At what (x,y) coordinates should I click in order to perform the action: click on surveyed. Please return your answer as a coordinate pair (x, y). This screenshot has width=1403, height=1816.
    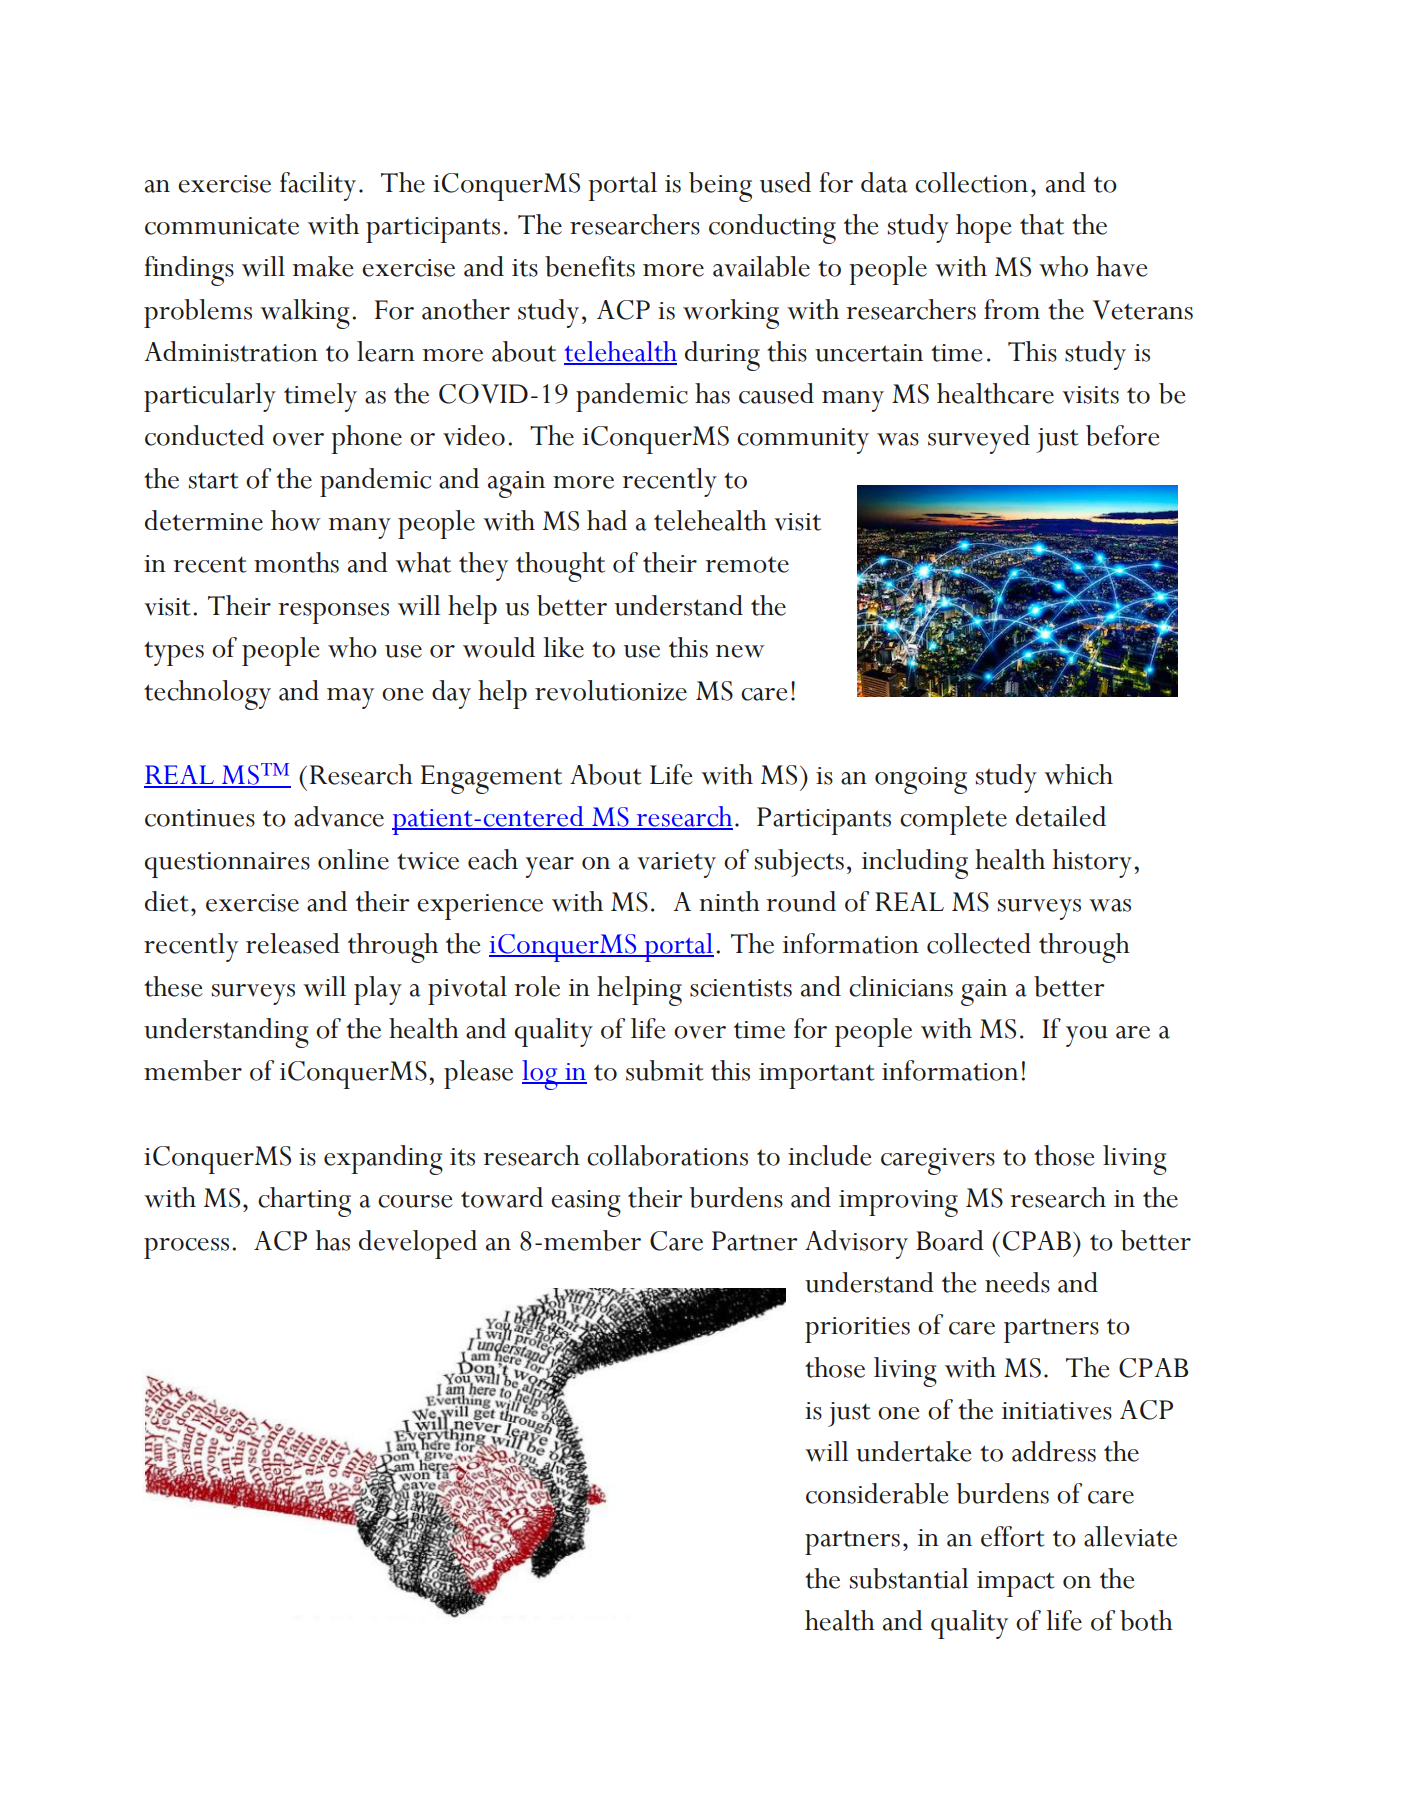
    Looking at the image, I should click on (979, 439).
